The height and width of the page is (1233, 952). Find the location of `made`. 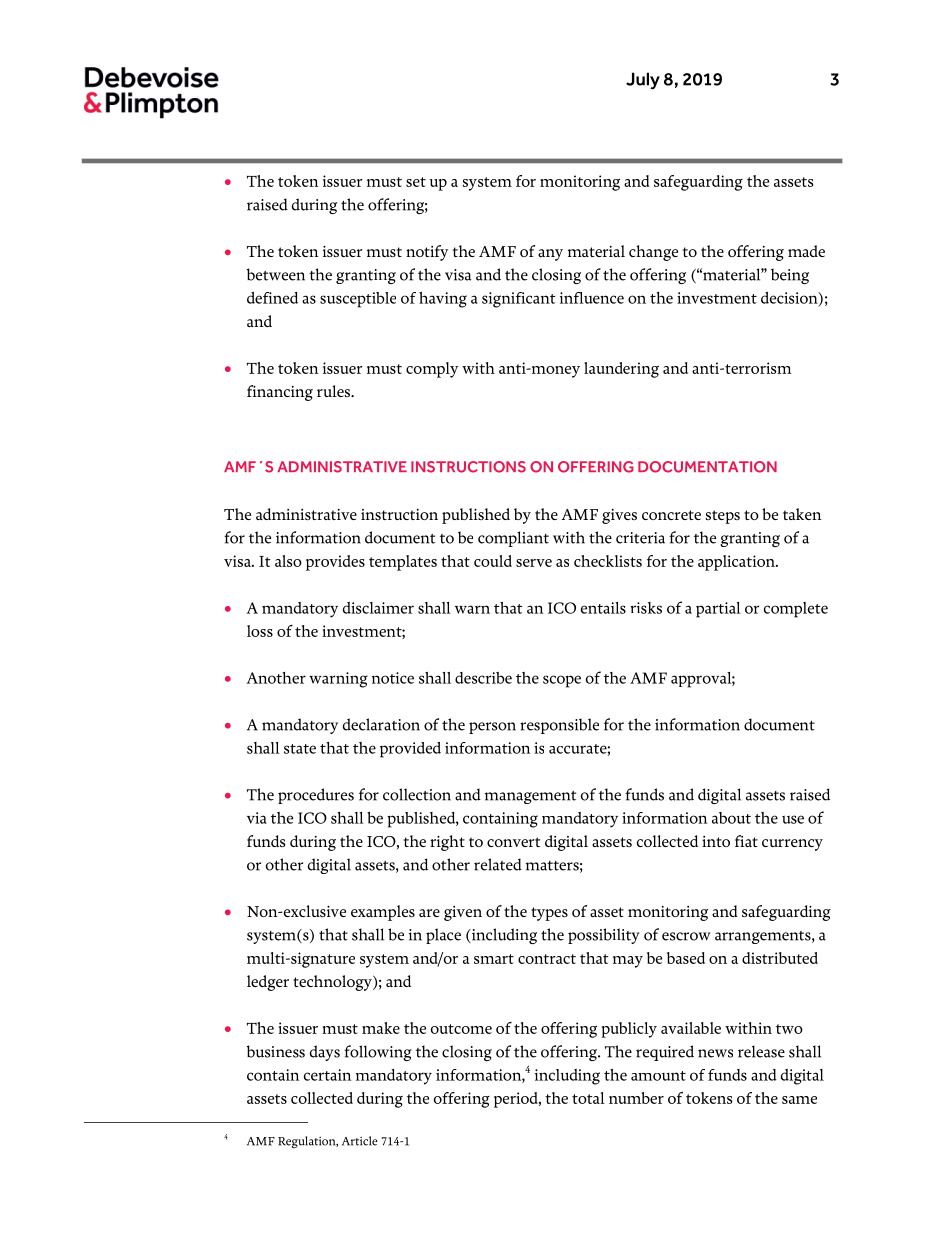

made is located at coordinates (806, 251).
